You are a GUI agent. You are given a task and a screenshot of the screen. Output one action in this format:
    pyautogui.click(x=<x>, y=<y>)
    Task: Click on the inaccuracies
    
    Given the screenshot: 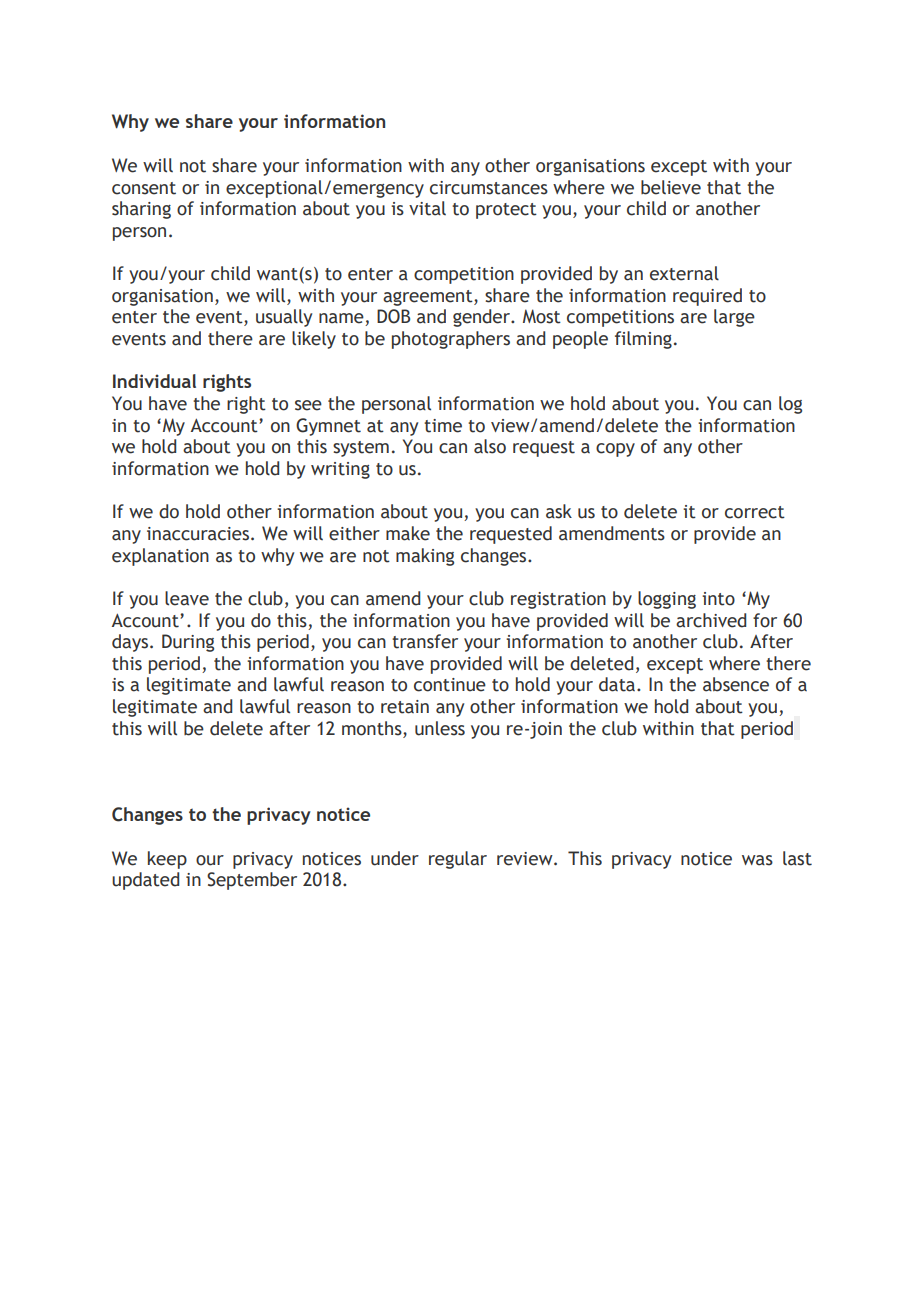 What is the action you would take?
    pyautogui.click(x=199, y=534)
